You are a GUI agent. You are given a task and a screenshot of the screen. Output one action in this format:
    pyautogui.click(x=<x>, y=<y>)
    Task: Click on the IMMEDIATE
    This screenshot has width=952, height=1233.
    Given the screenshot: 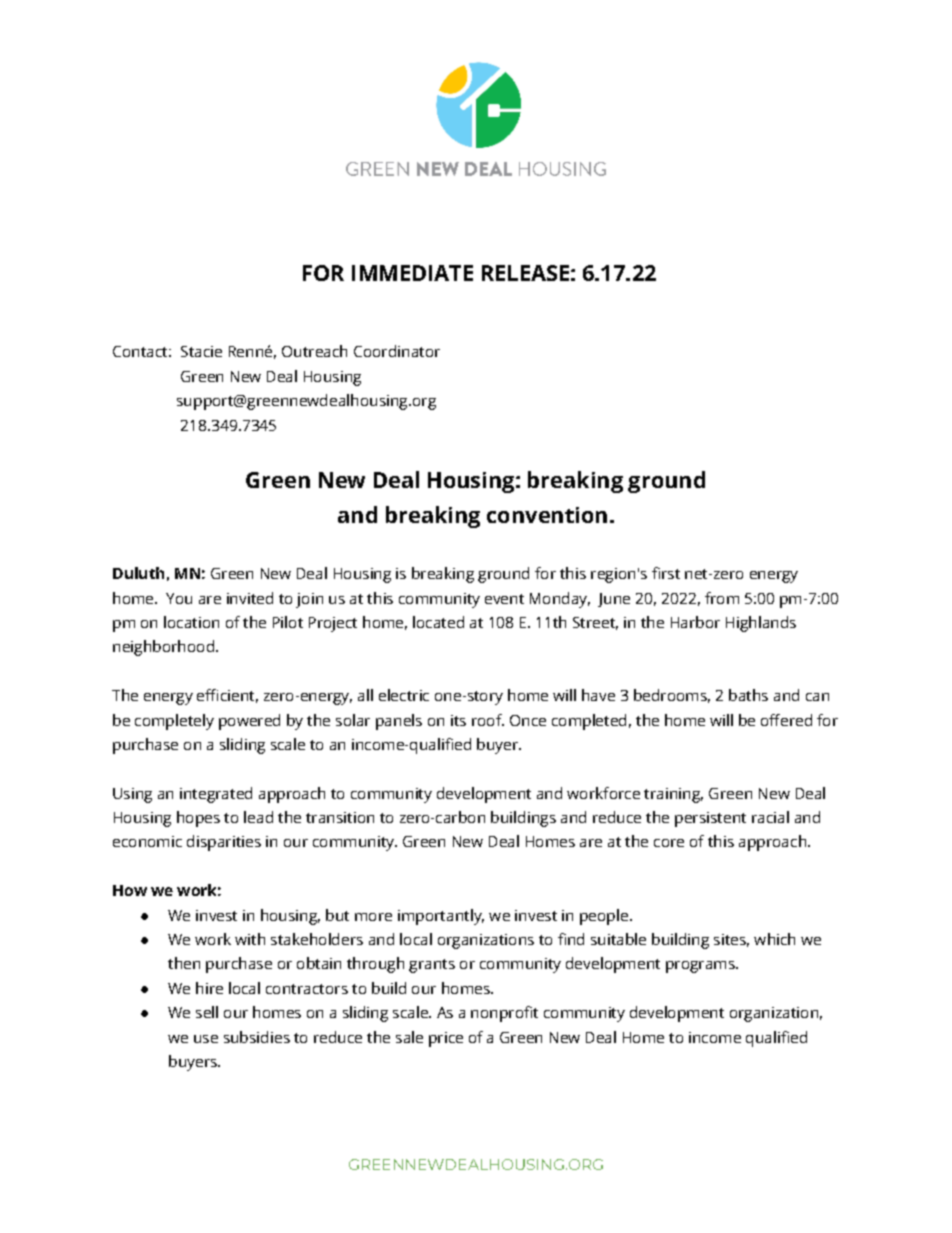 What is the action you would take?
    pyautogui.click(x=412, y=273)
